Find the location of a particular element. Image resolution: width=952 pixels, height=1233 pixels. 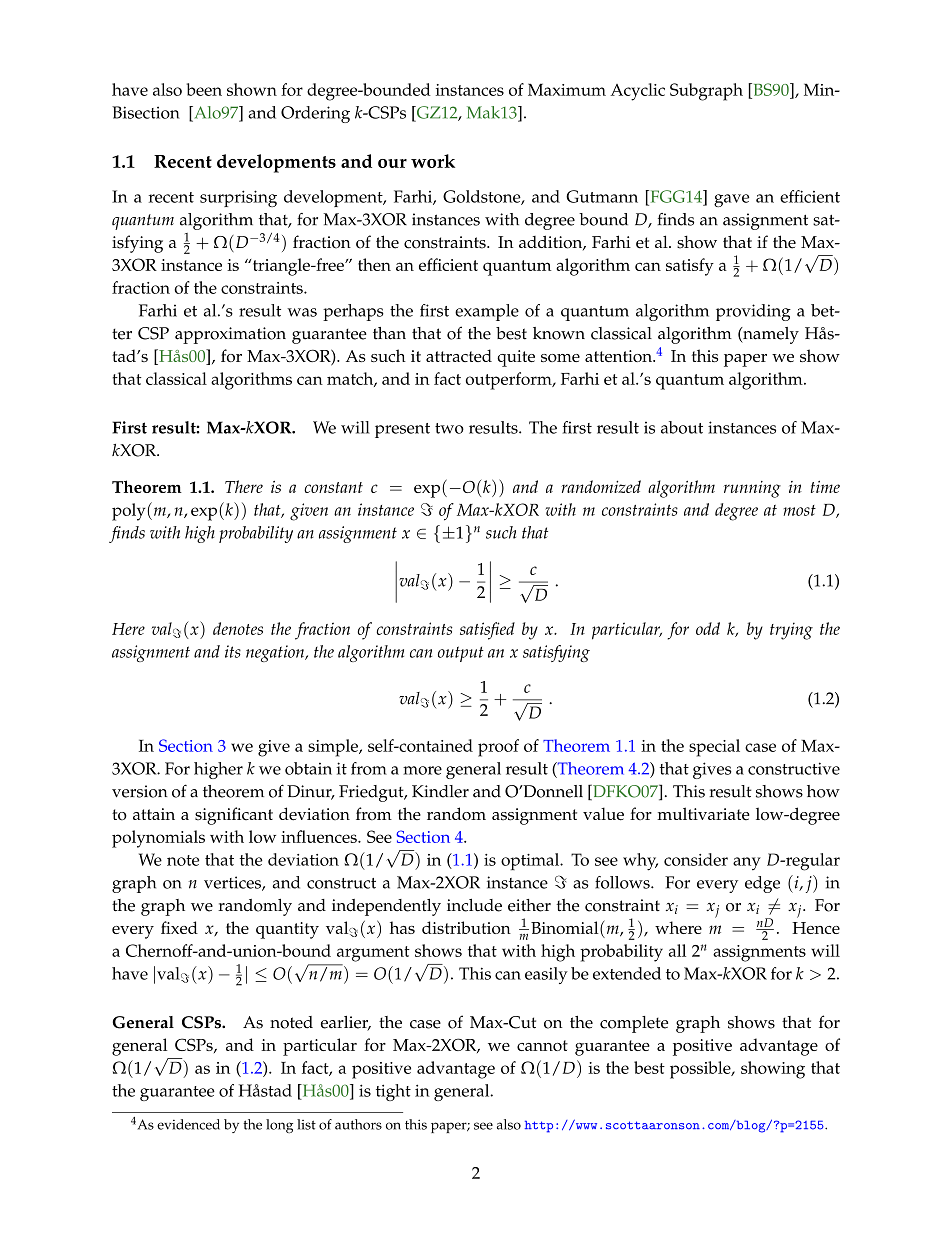

gave is located at coordinates (731, 200).
